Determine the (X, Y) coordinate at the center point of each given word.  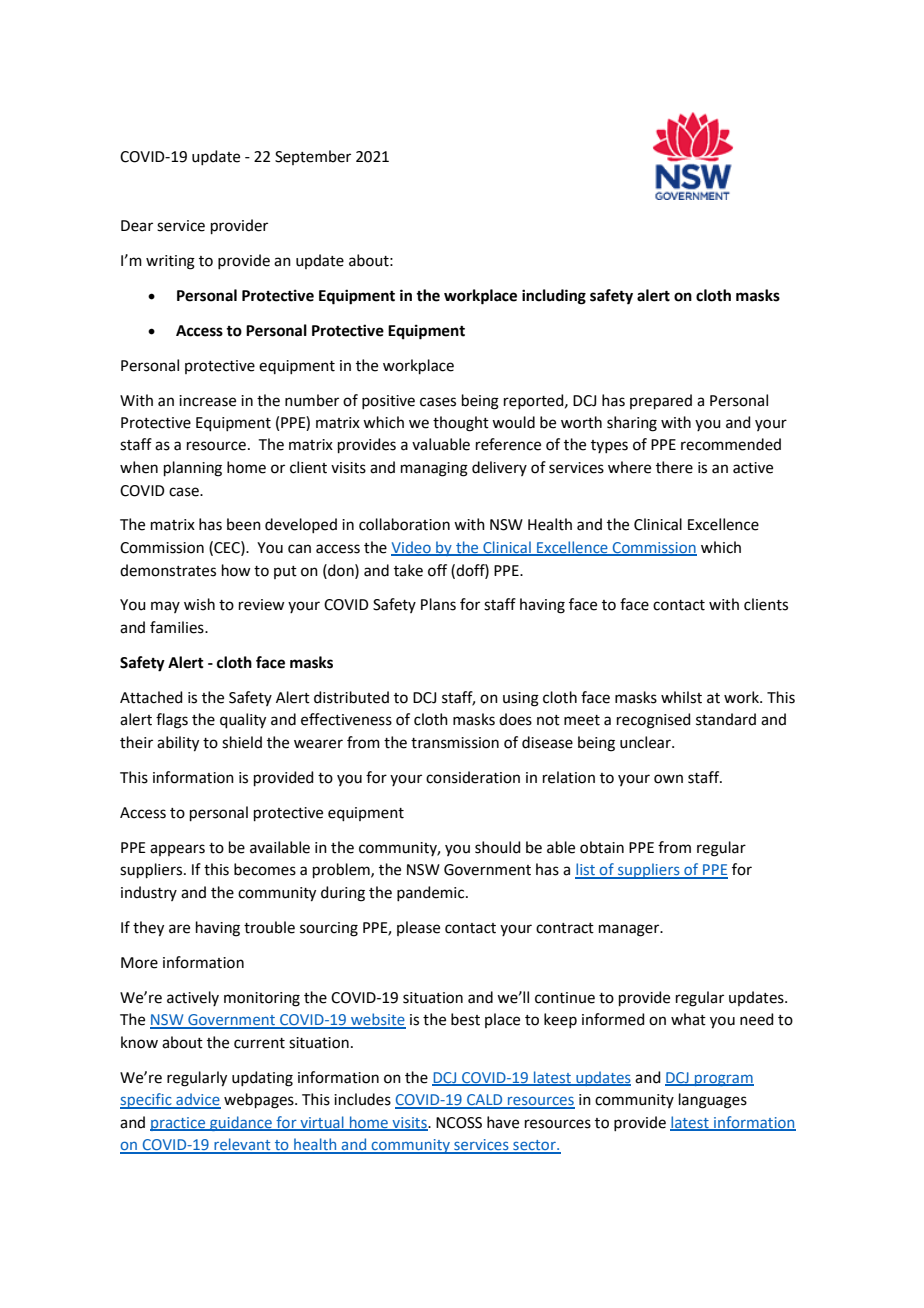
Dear (137, 226)
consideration (473, 777)
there (674, 467)
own (668, 779)
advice (197, 1100)
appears (177, 850)
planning (193, 469)
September (313, 157)
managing (434, 469)
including (554, 297)
